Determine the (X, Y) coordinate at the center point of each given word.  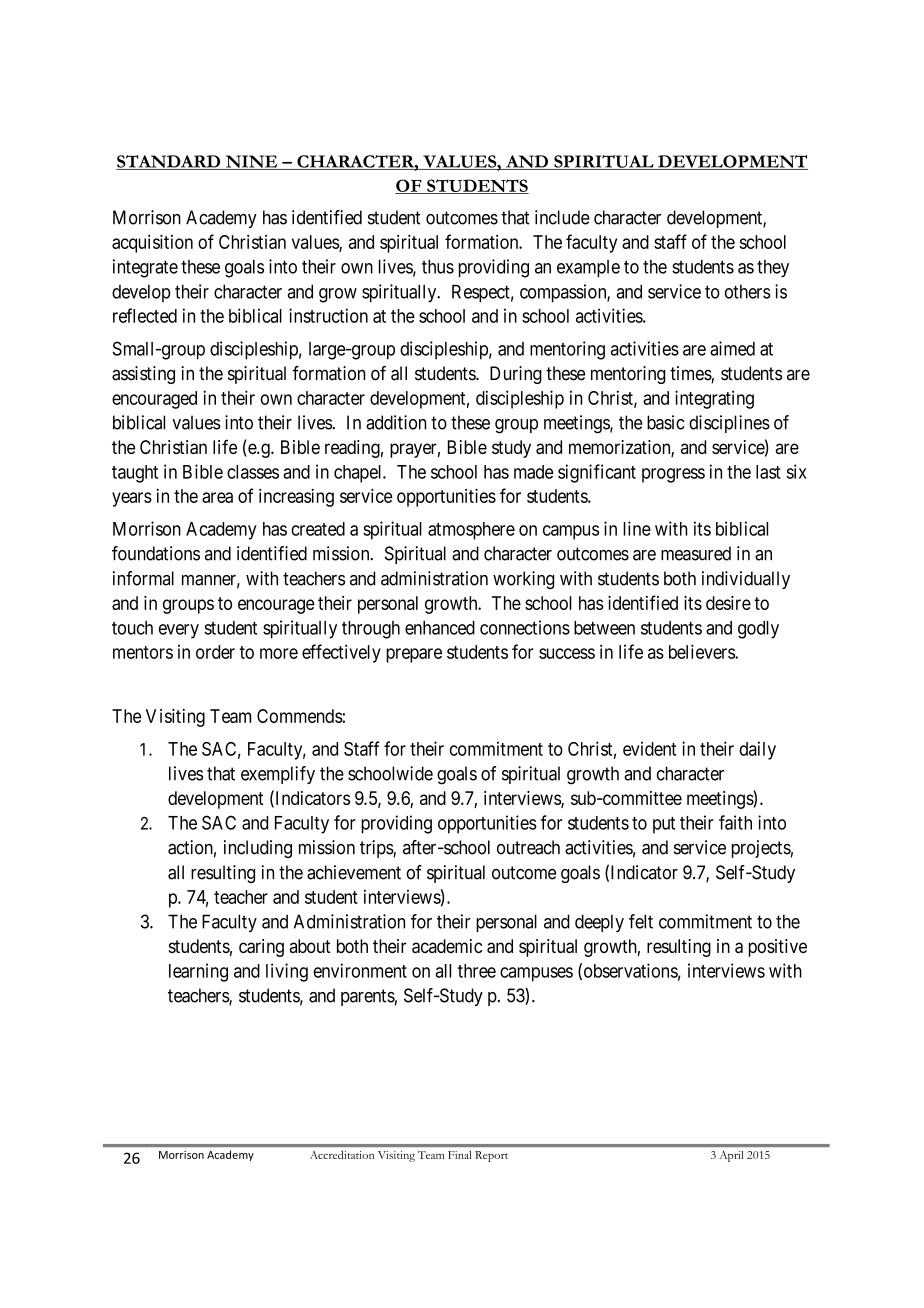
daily (757, 750)
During (516, 375)
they (773, 269)
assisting (143, 375)
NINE (251, 162)
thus (438, 266)
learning (198, 972)
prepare (414, 655)
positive (778, 948)
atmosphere (471, 531)
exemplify (278, 775)
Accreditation (342, 1155)
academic (447, 946)
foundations (156, 553)
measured (696, 553)
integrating (714, 399)
